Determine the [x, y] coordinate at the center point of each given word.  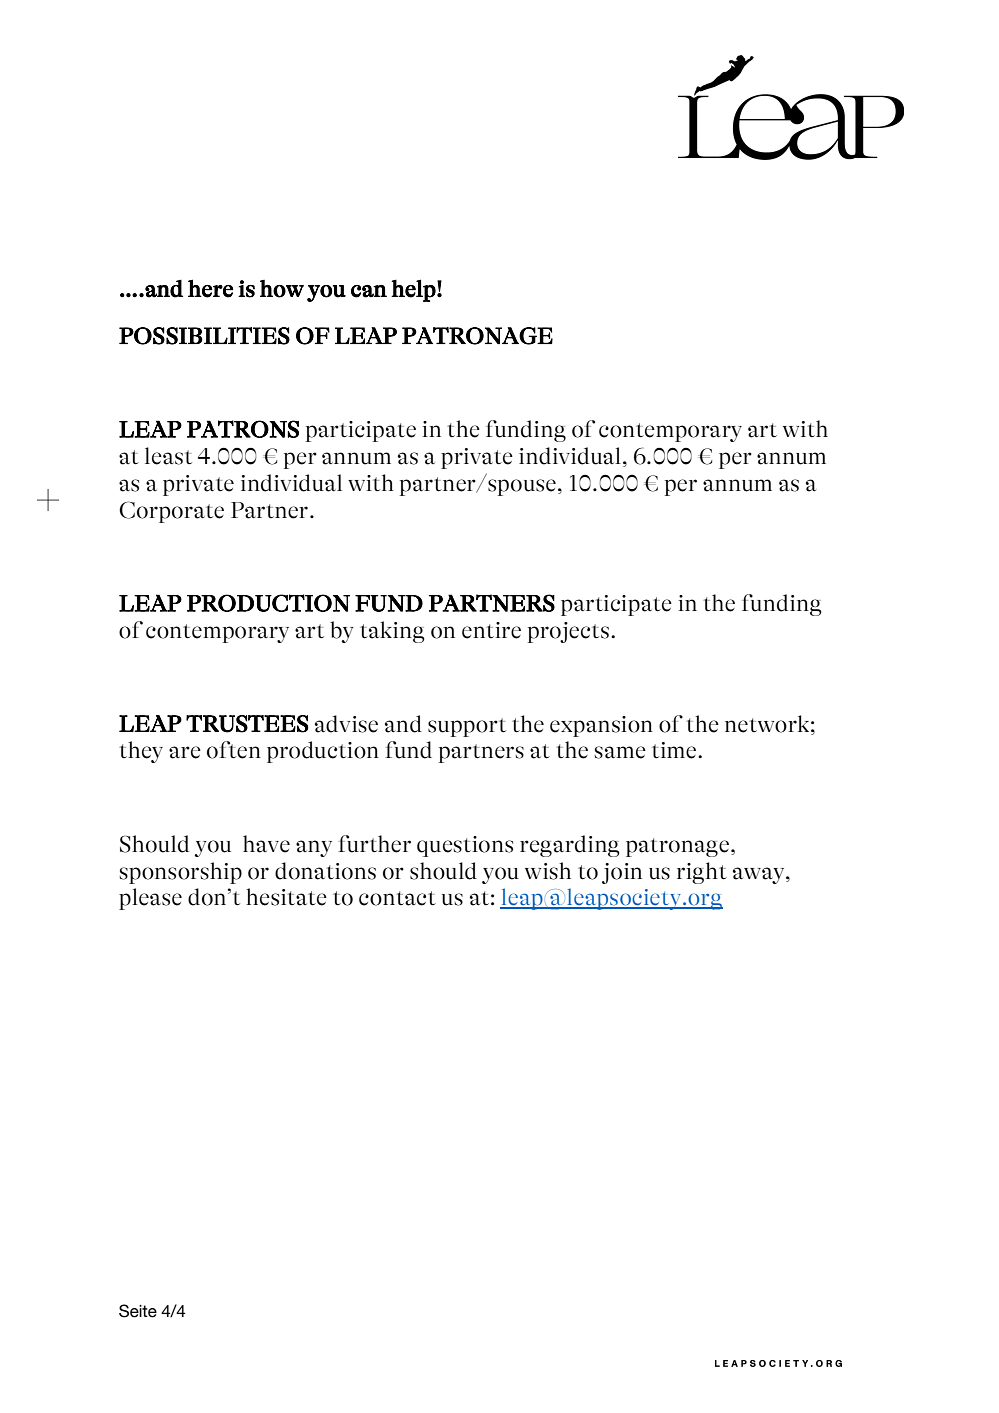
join [622, 873]
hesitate [286, 897]
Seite [138, 1311]
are [185, 752]
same [620, 752]
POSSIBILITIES [204, 336]
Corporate [171, 512]
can [369, 291]
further [374, 844]
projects [568, 632]
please [150, 899]
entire [491, 630]
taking [392, 632]
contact [397, 898]
